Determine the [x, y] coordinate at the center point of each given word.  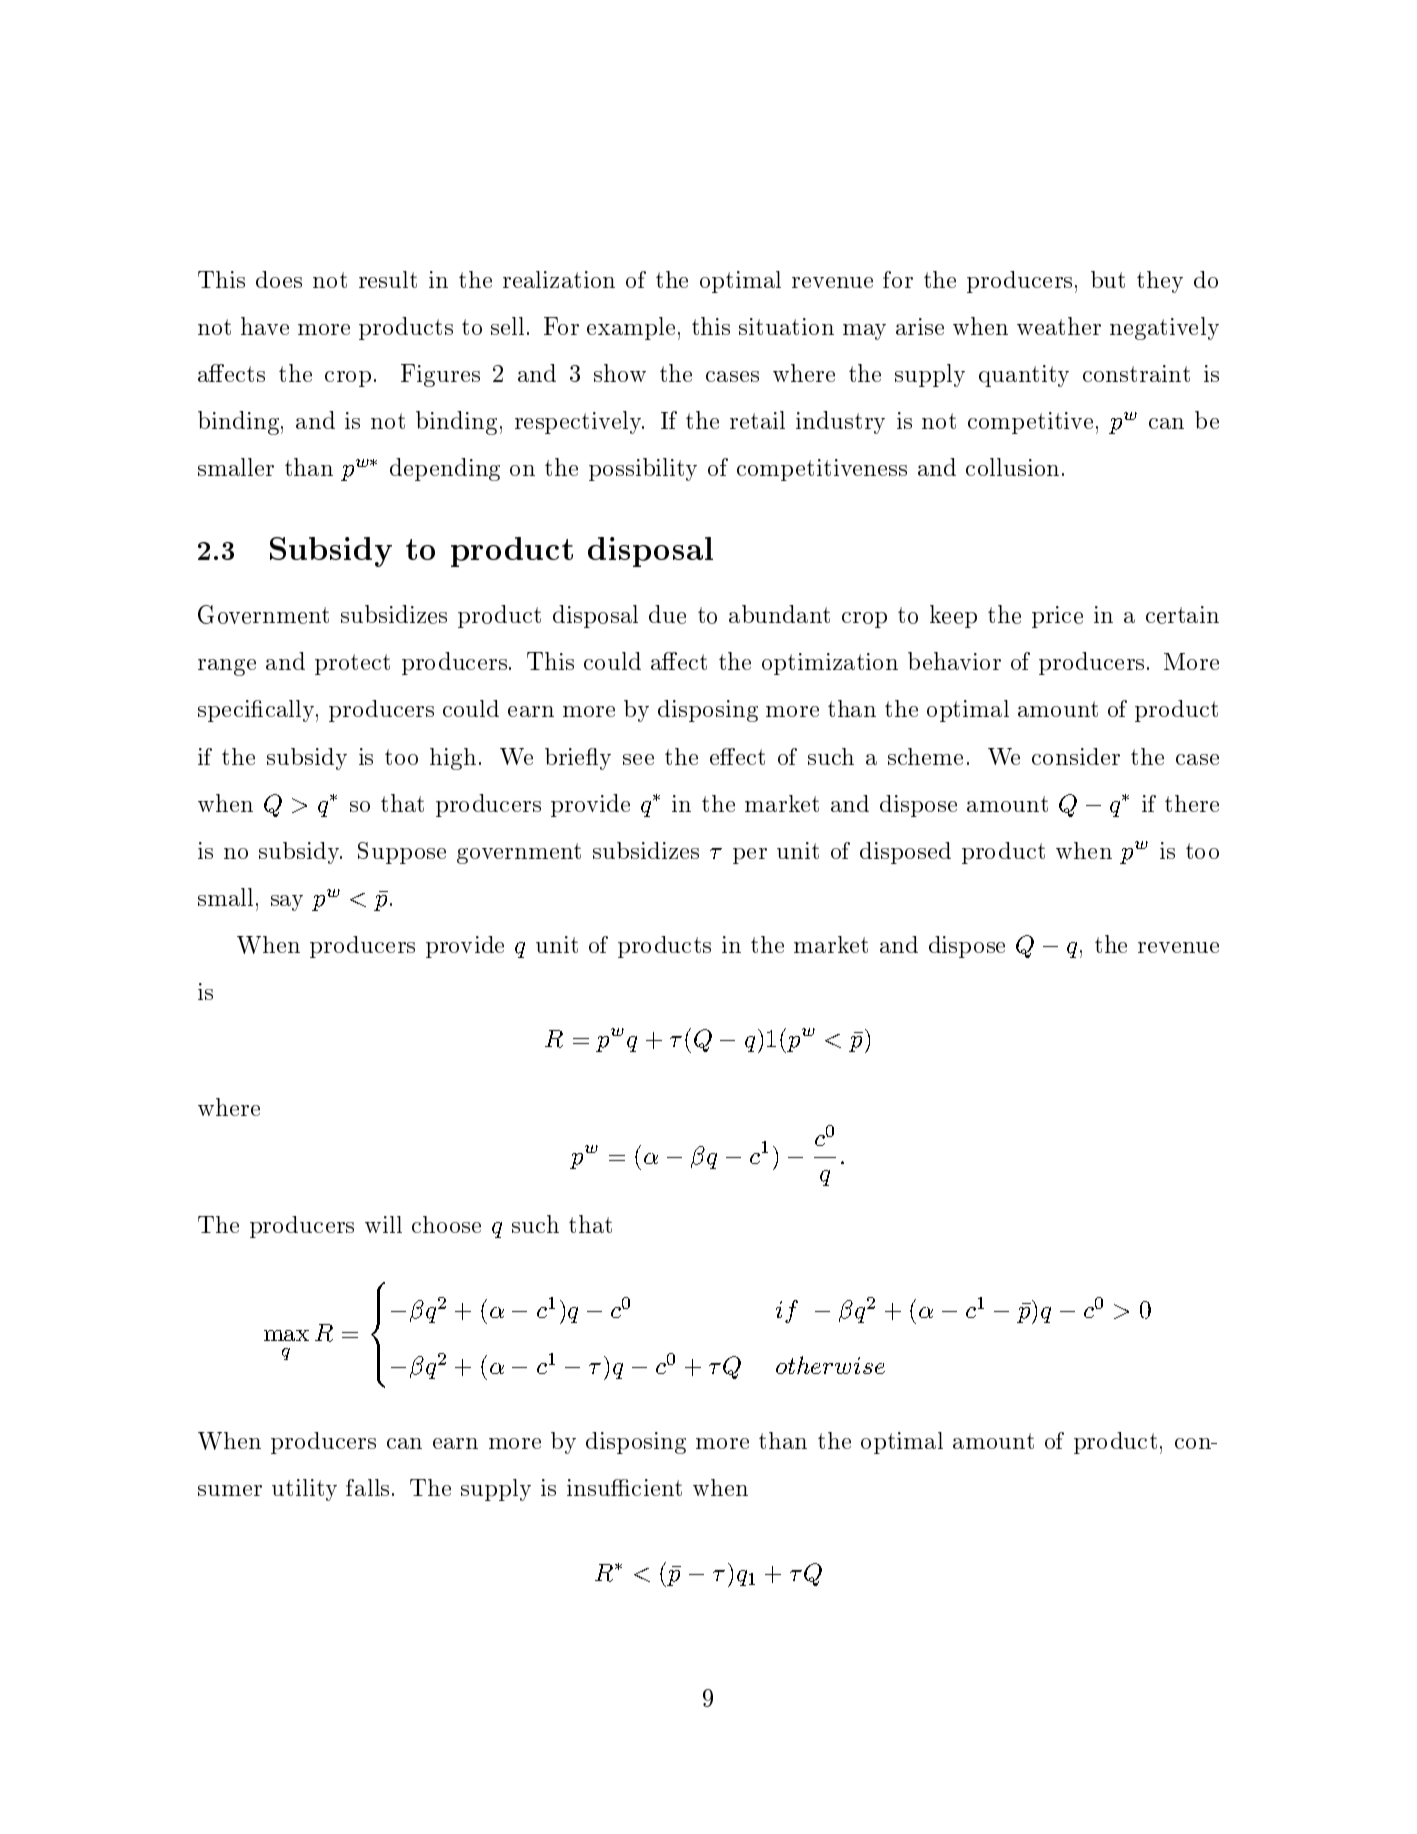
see [638, 759]
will [383, 1224]
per [750, 856]
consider [1076, 756]
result [388, 279]
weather [1059, 326]
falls [367, 1487]
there [1192, 803]
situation [786, 326]
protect [352, 664]
